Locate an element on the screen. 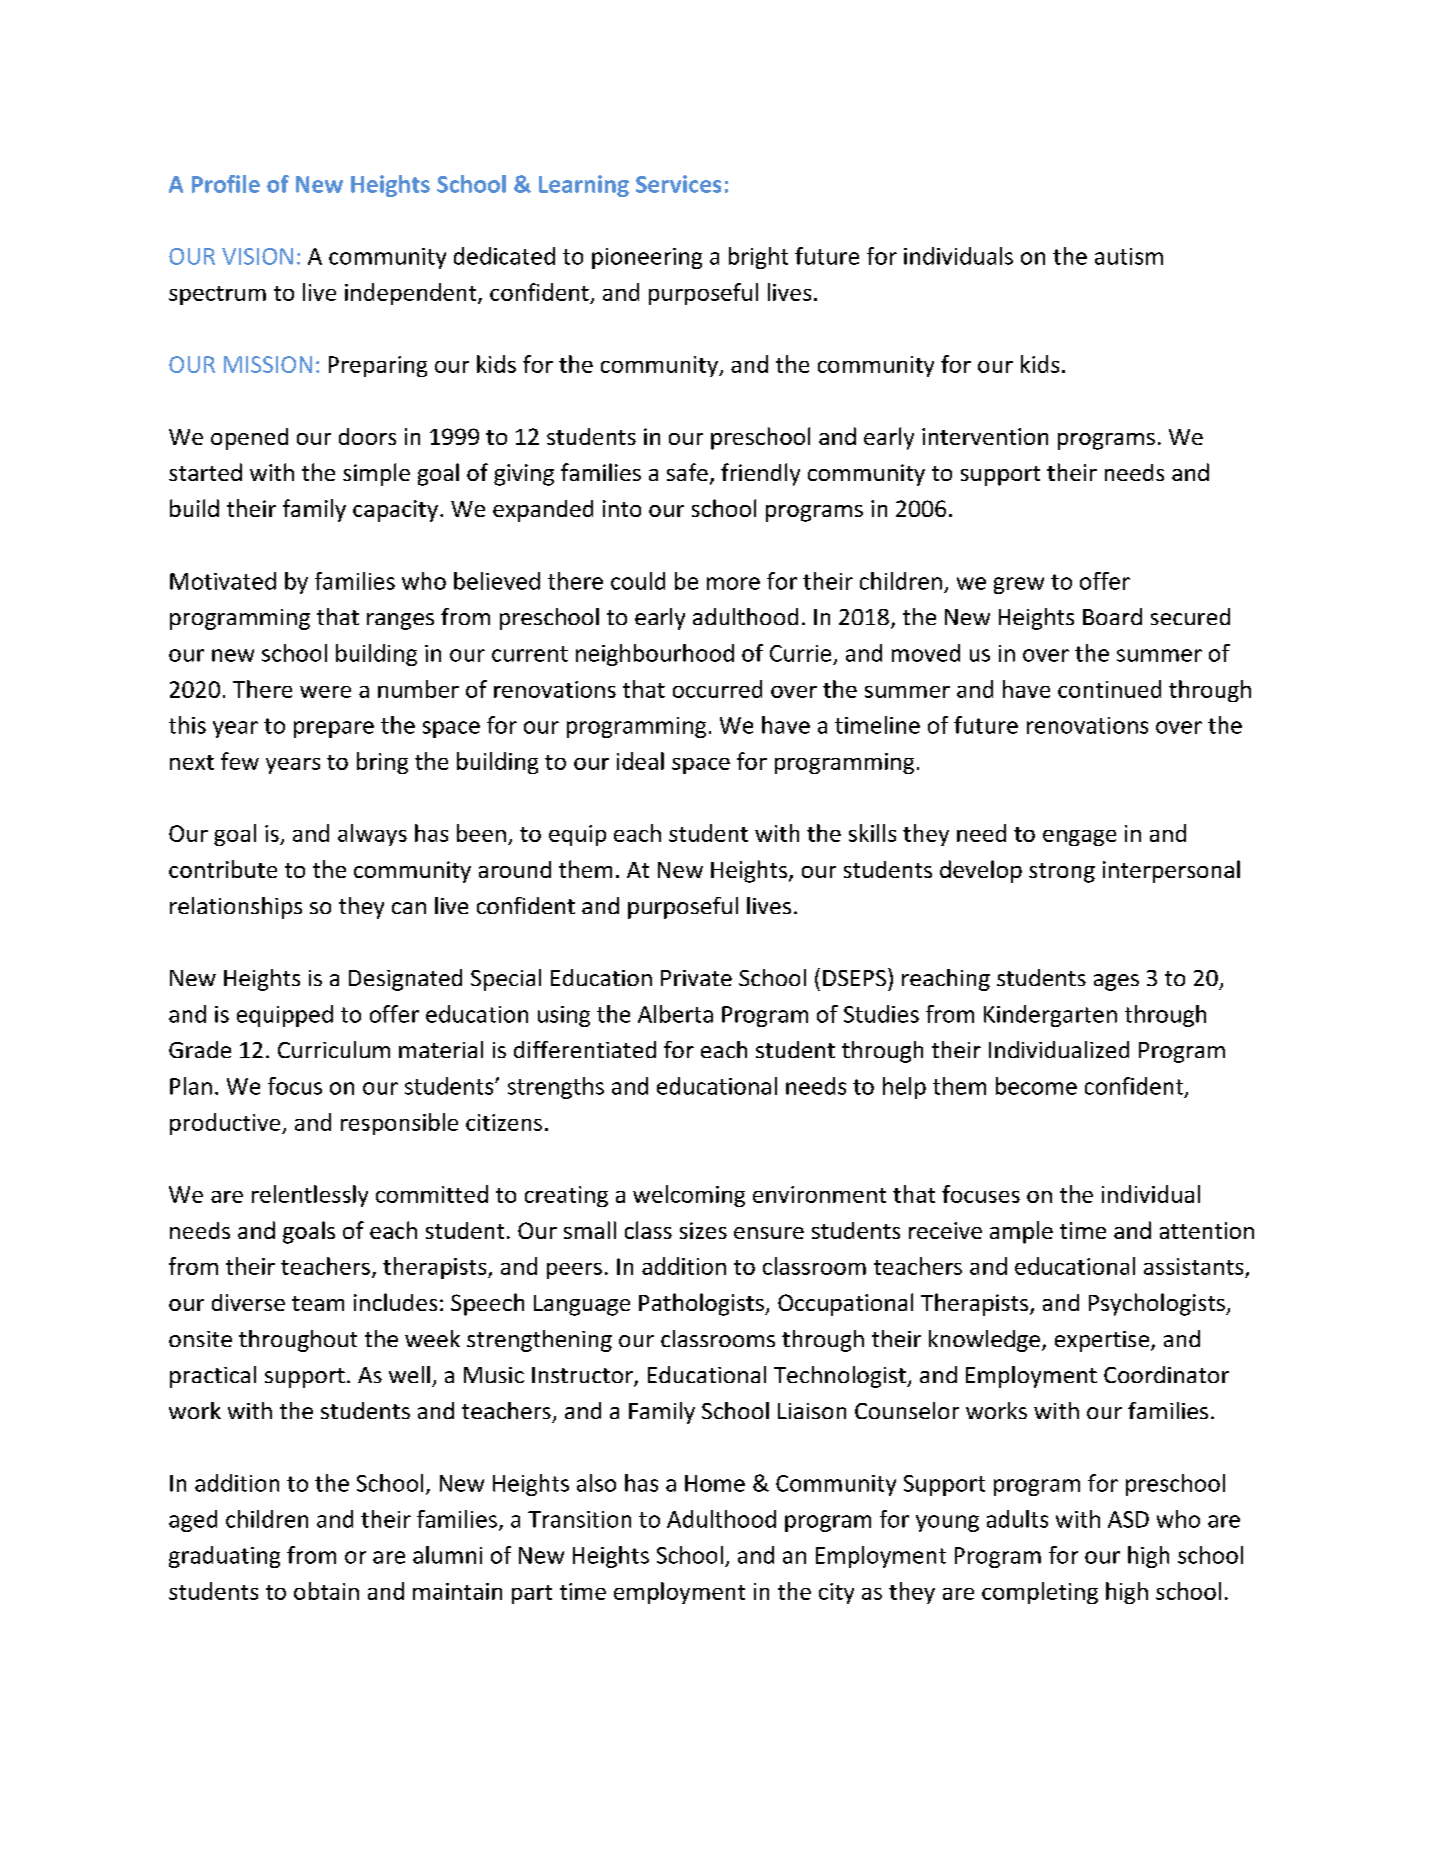 Image resolution: width=1431 pixels, height=1851 pixels. VISION is located at coordinates (257, 256).
